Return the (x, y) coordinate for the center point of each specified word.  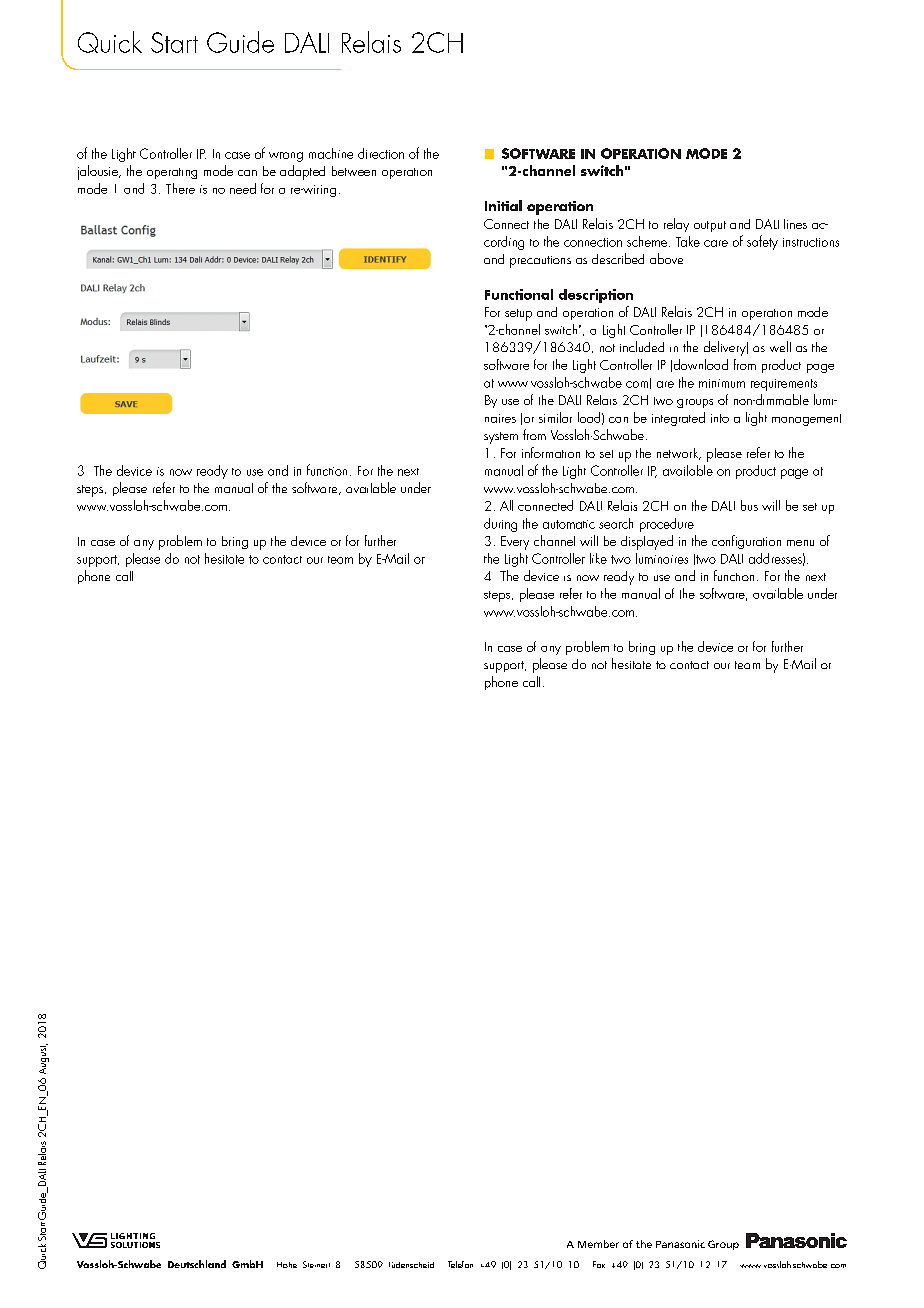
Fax (599, 1264)
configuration (746, 542)
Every (515, 543)
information (551, 452)
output (710, 226)
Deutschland (197, 1264)
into (720, 418)
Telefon (460, 1264)
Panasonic (680, 1244)
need (243, 188)
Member (598, 1244)
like (598, 558)
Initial (503, 205)
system (501, 438)
